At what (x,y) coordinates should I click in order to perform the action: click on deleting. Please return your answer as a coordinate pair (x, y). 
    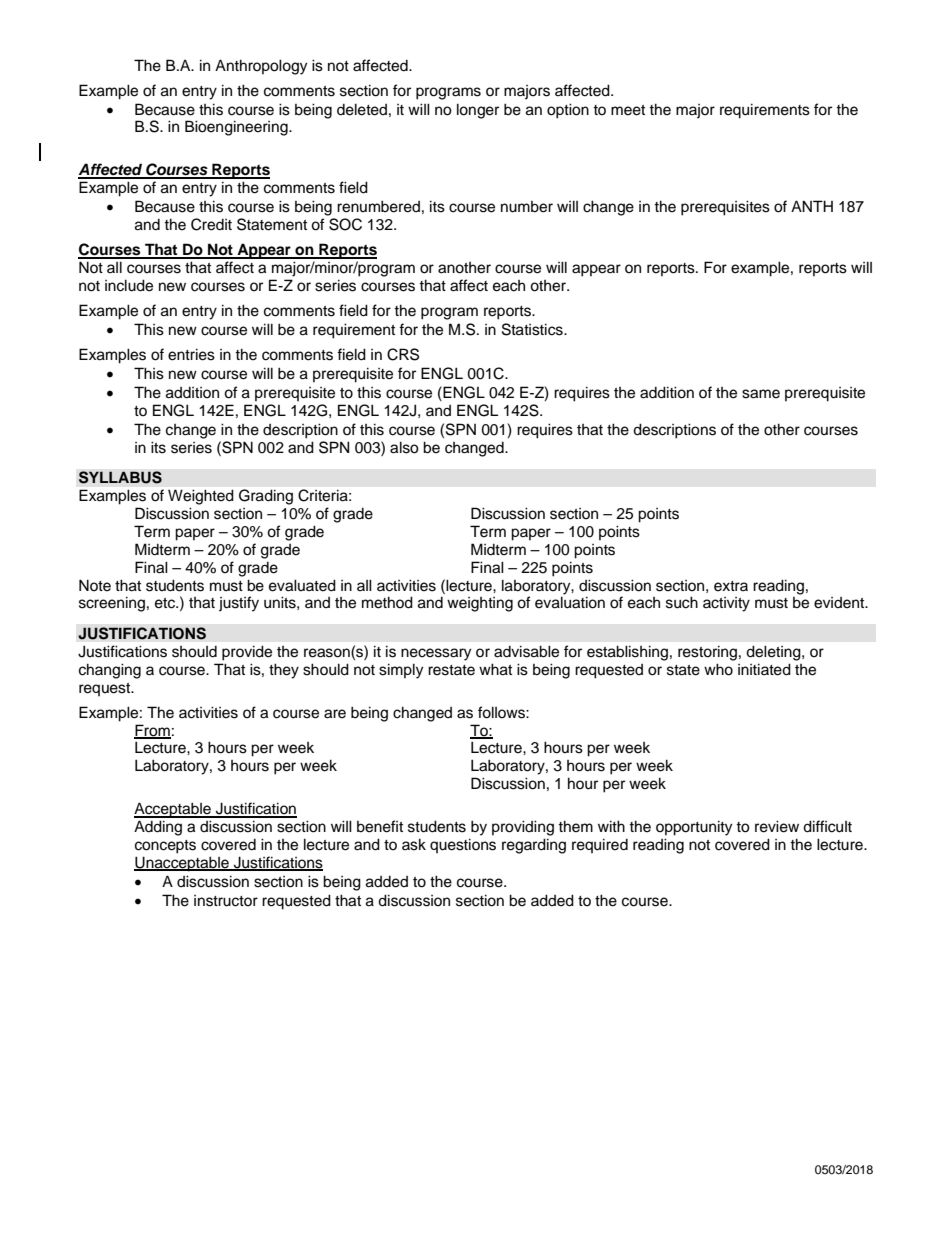
    Looking at the image, I should click on (774, 653).
